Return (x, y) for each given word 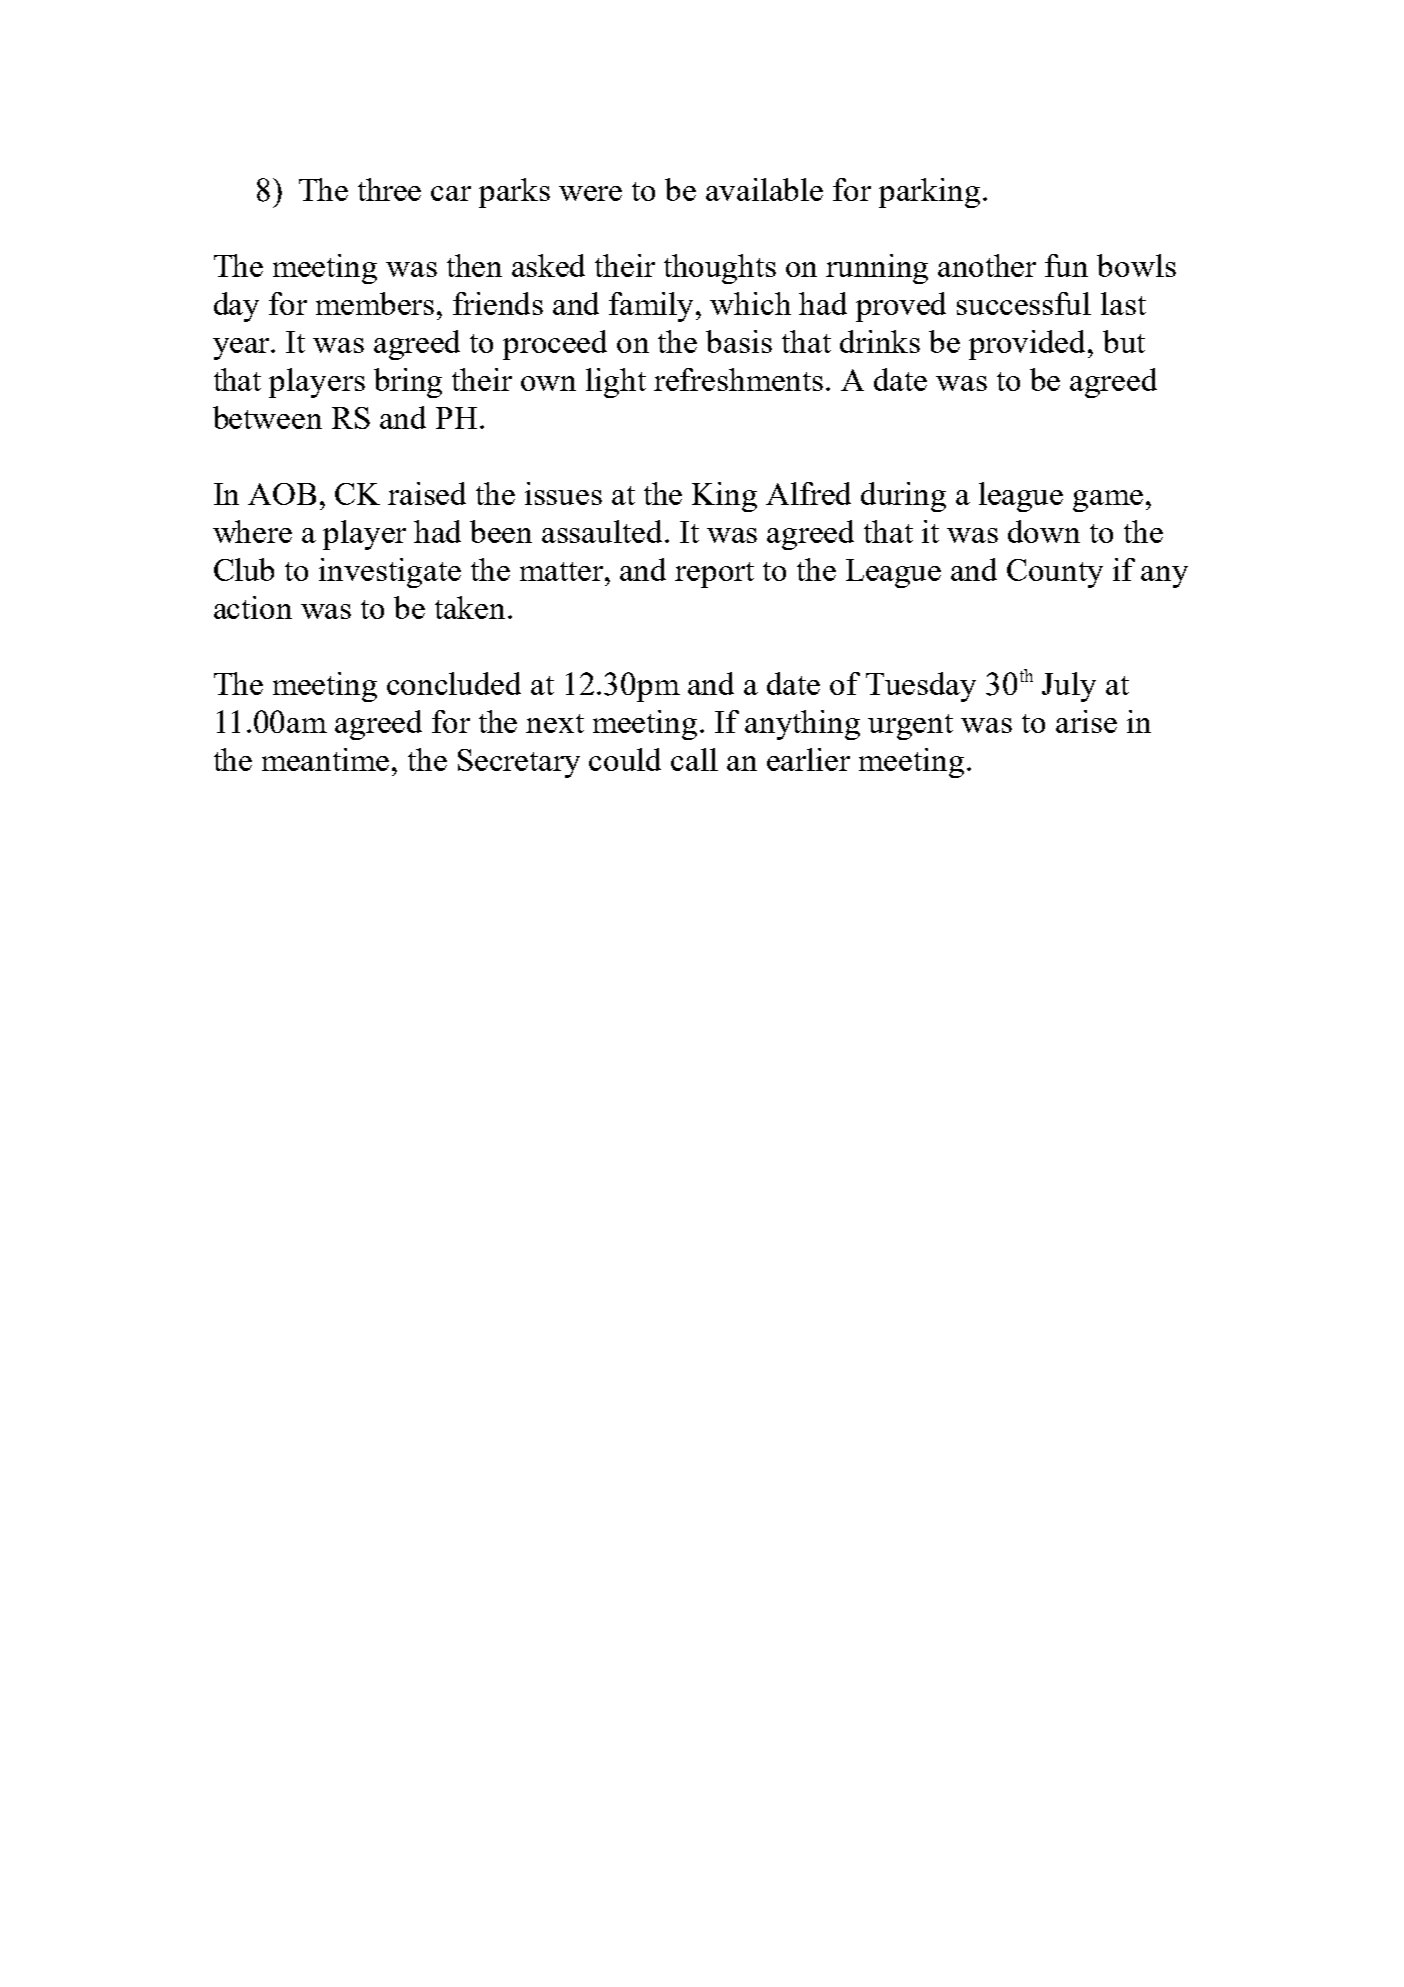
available (764, 189)
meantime (327, 759)
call (694, 759)
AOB (282, 494)
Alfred (808, 493)
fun (1066, 265)
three (389, 189)
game (1108, 501)
